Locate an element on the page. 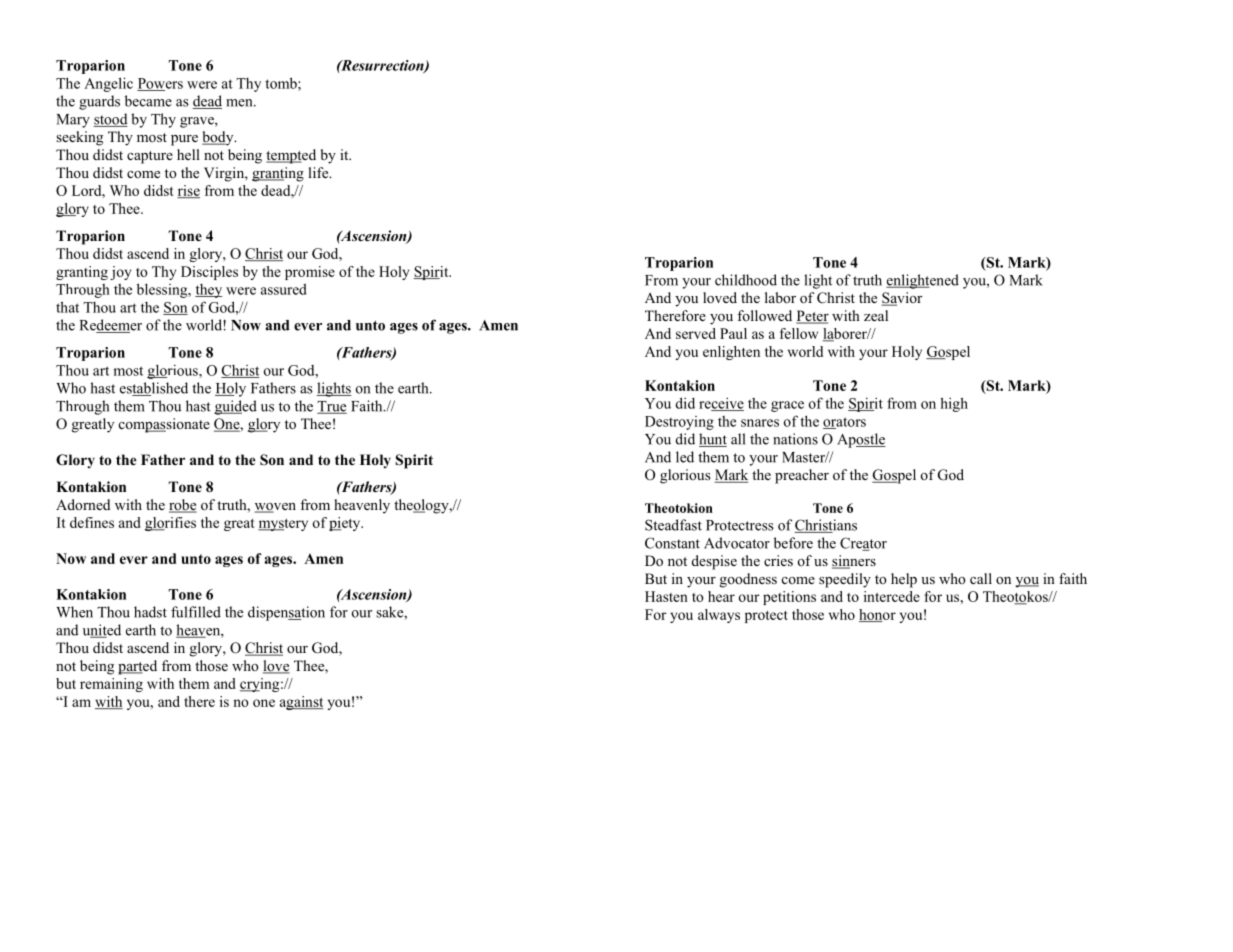 This image has width=1233, height=952. they is located at coordinates (208, 291).
